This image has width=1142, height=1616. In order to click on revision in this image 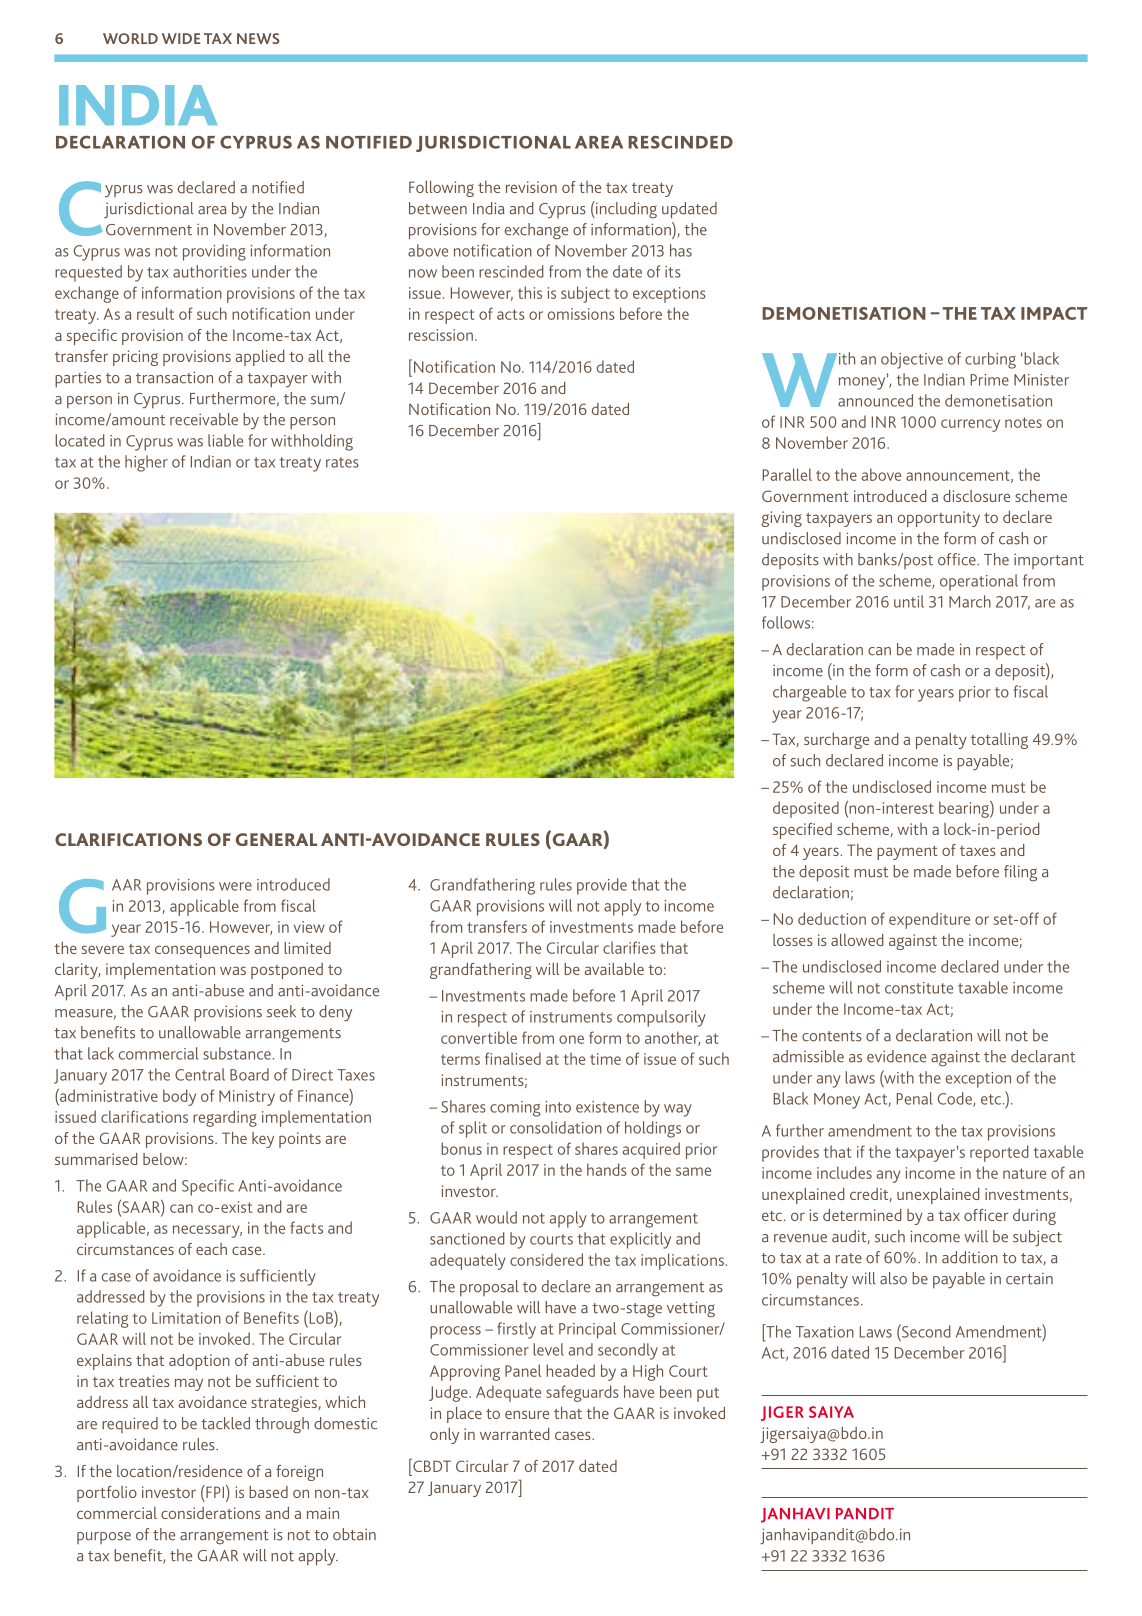, I will do `click(531, 187)`.
